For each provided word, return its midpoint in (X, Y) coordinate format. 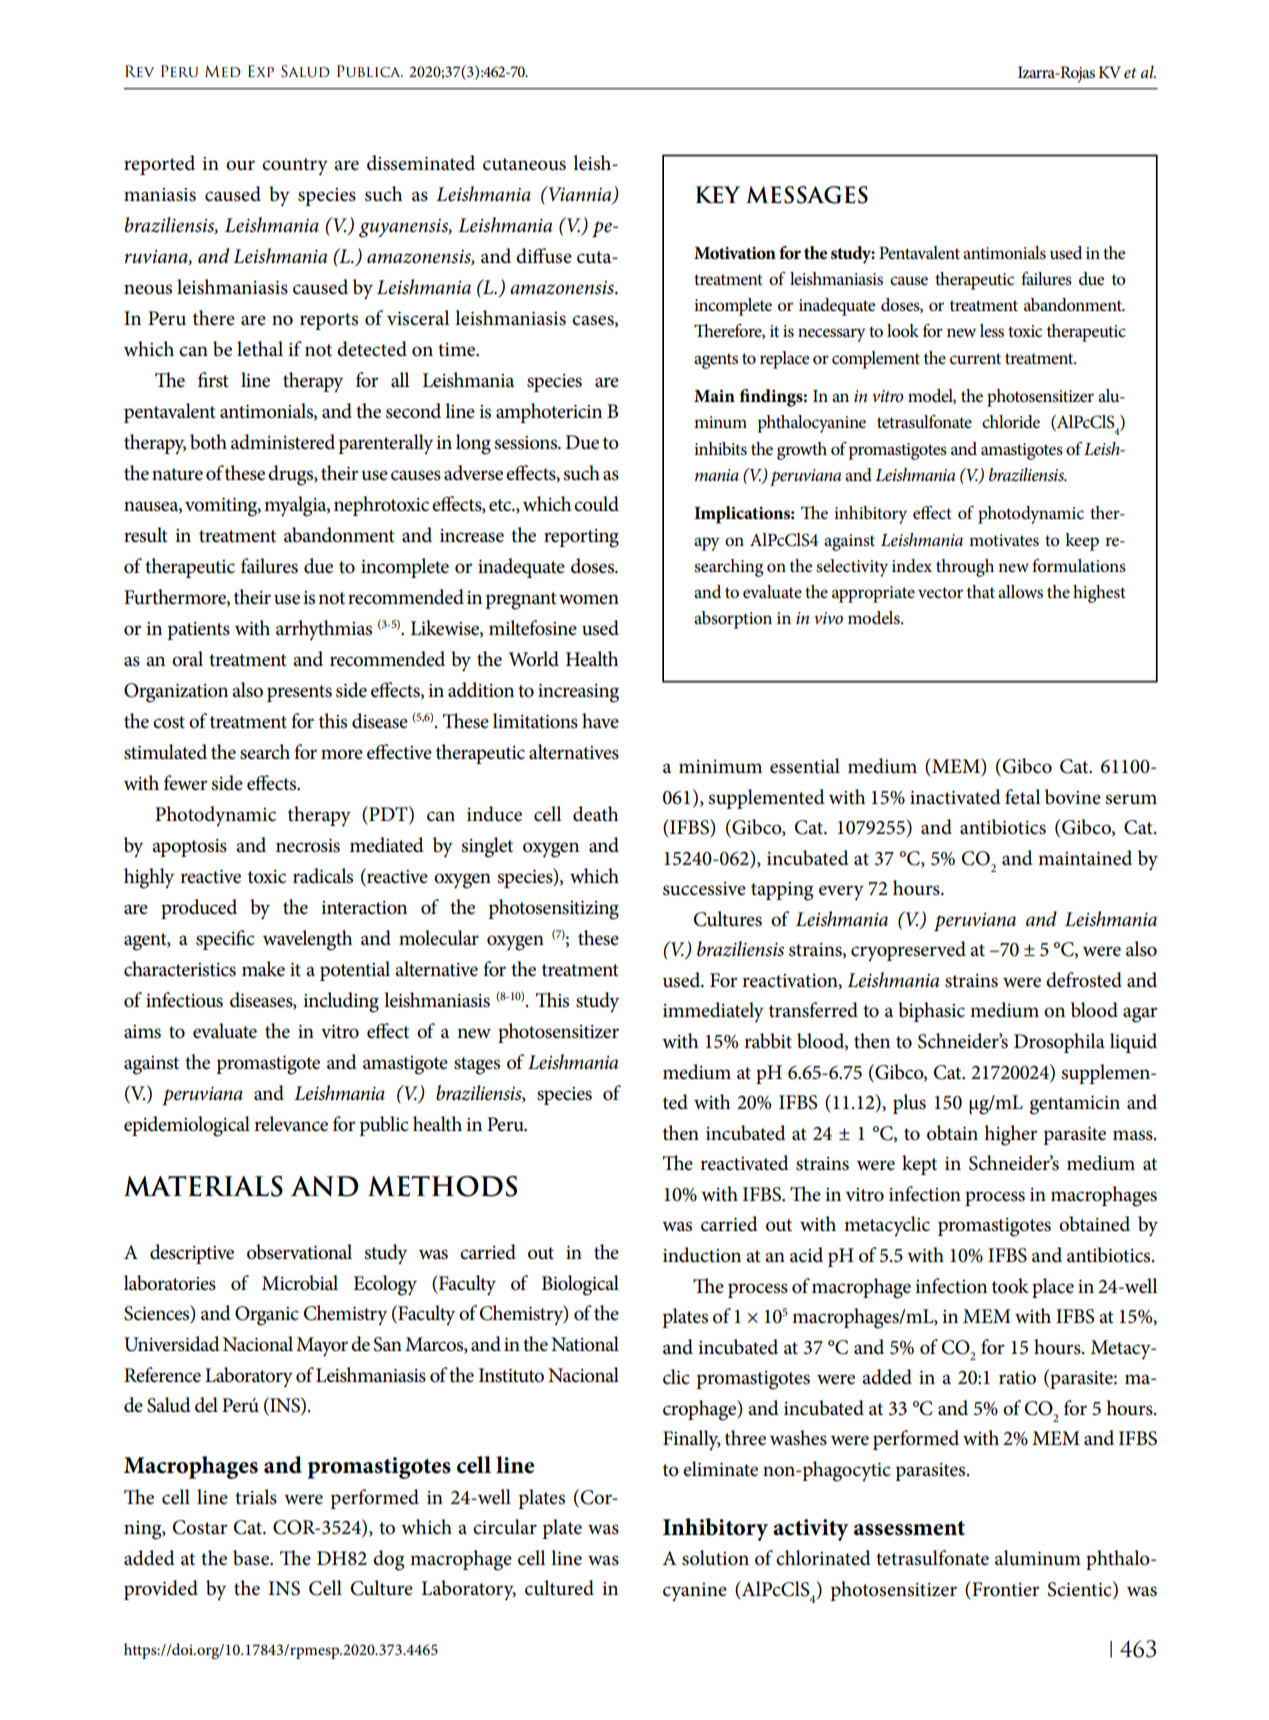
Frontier (1005, 1589)
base (252, 1558)
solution (715, 1558)
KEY (717, 194)
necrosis (308, 846)
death (596, 814)
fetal (1023, 797)
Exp (261, 71)
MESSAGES (807, 195)
